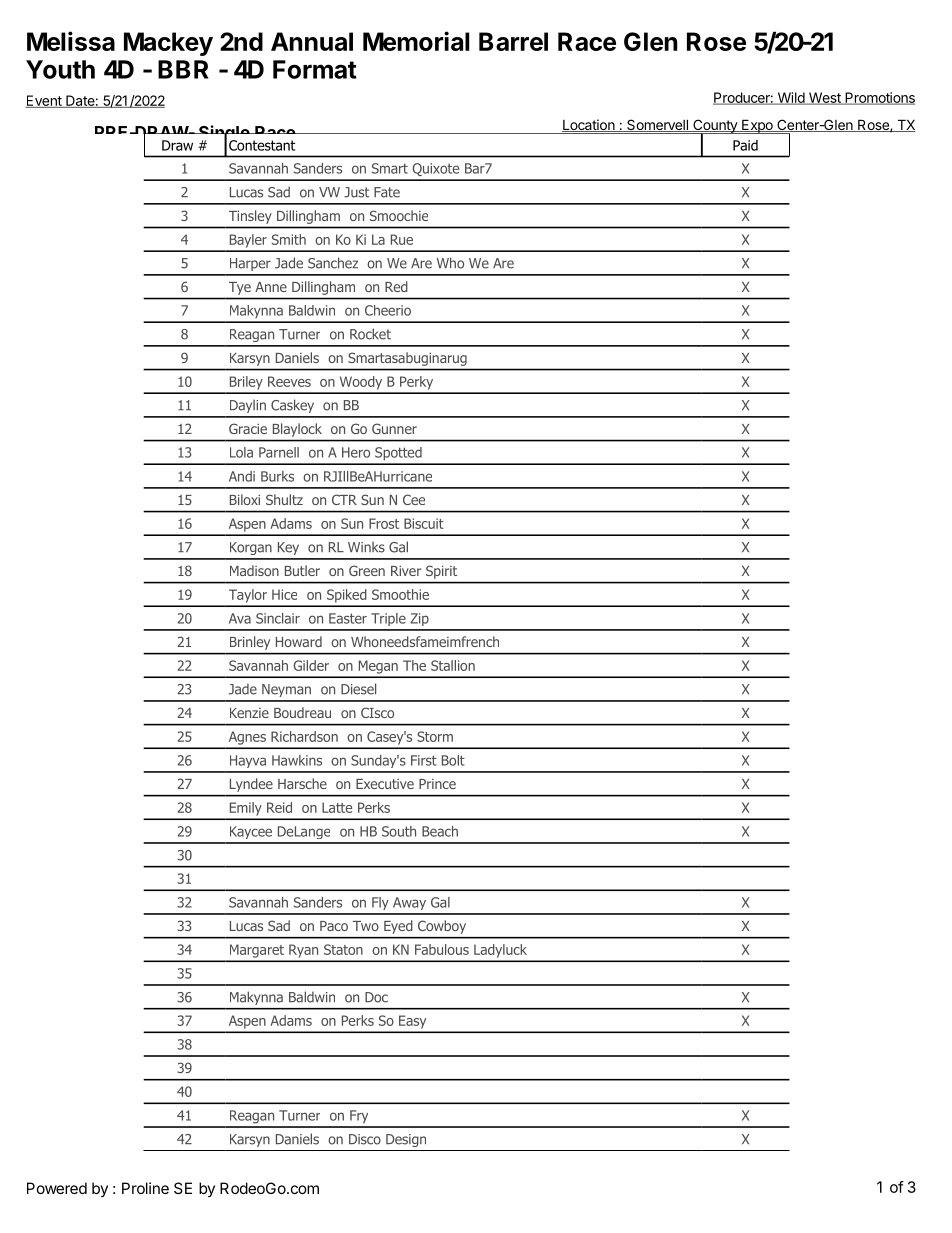  Describe the element at coordinates (388, 310) in the image. I see `Cheerio` at that location.
